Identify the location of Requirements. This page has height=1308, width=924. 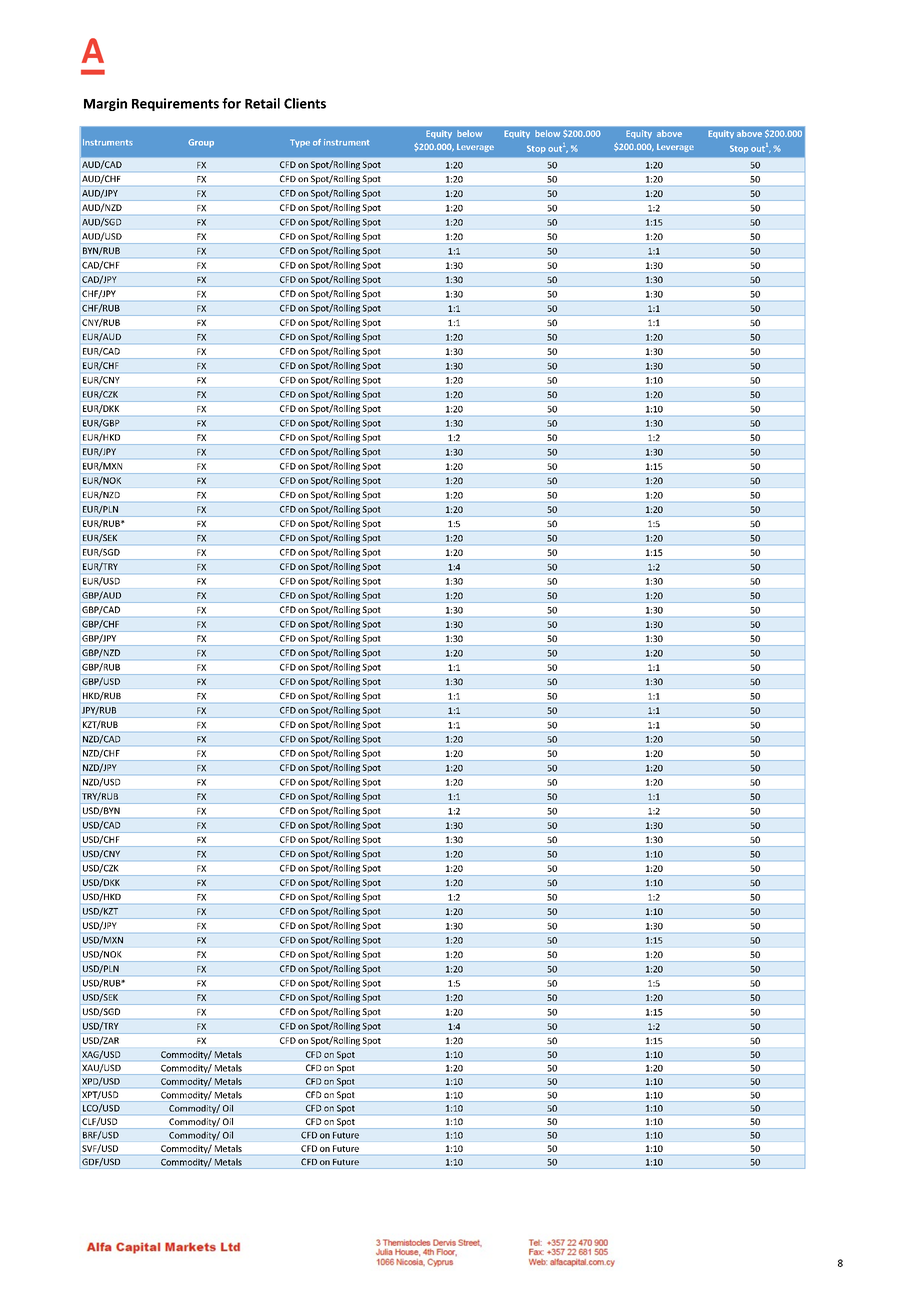
(175, 104).
